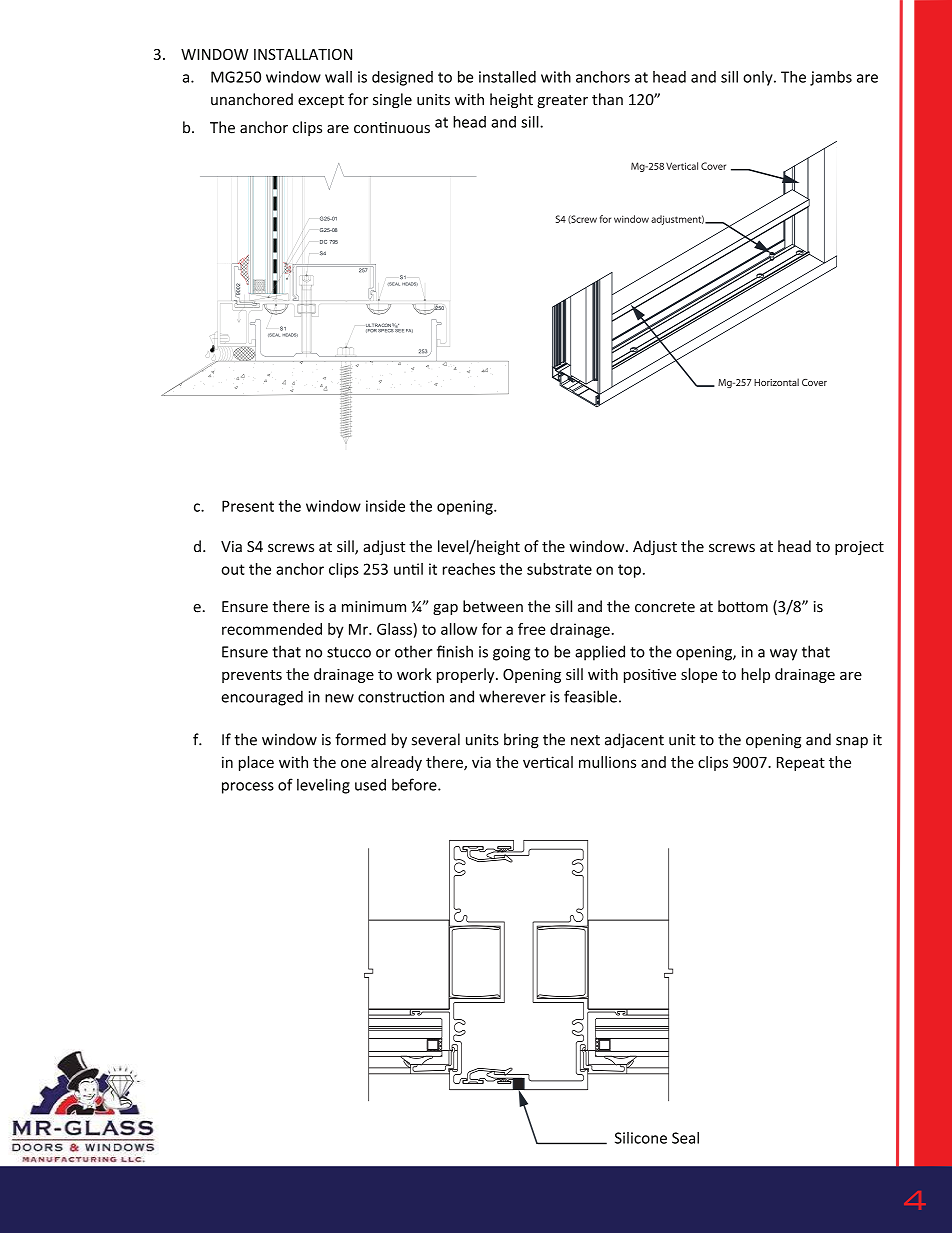 This document has height=1233, width=952. I want to click on except, so click(321, 101).
